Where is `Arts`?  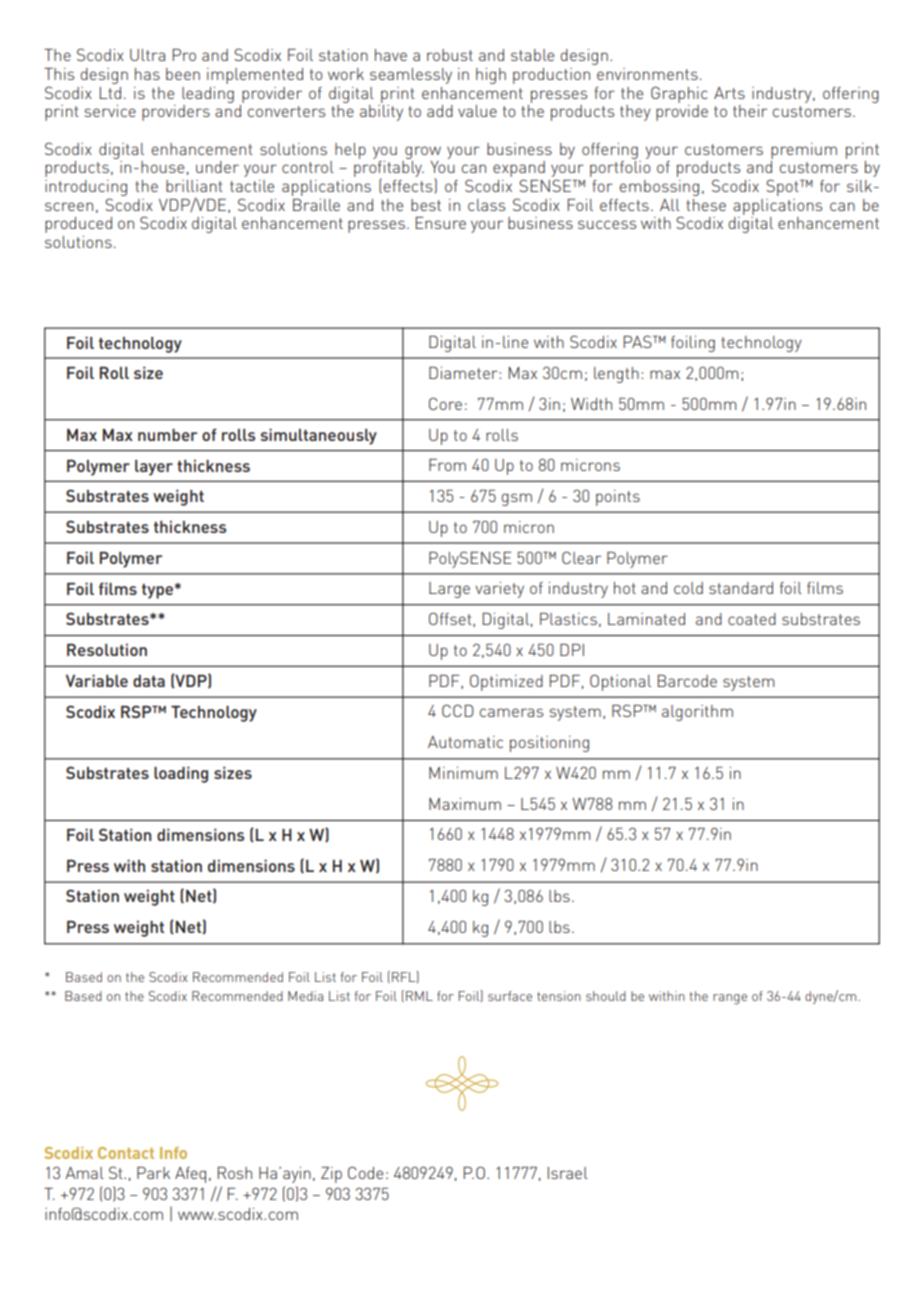 Arts is located at coordinates (729, 93).
